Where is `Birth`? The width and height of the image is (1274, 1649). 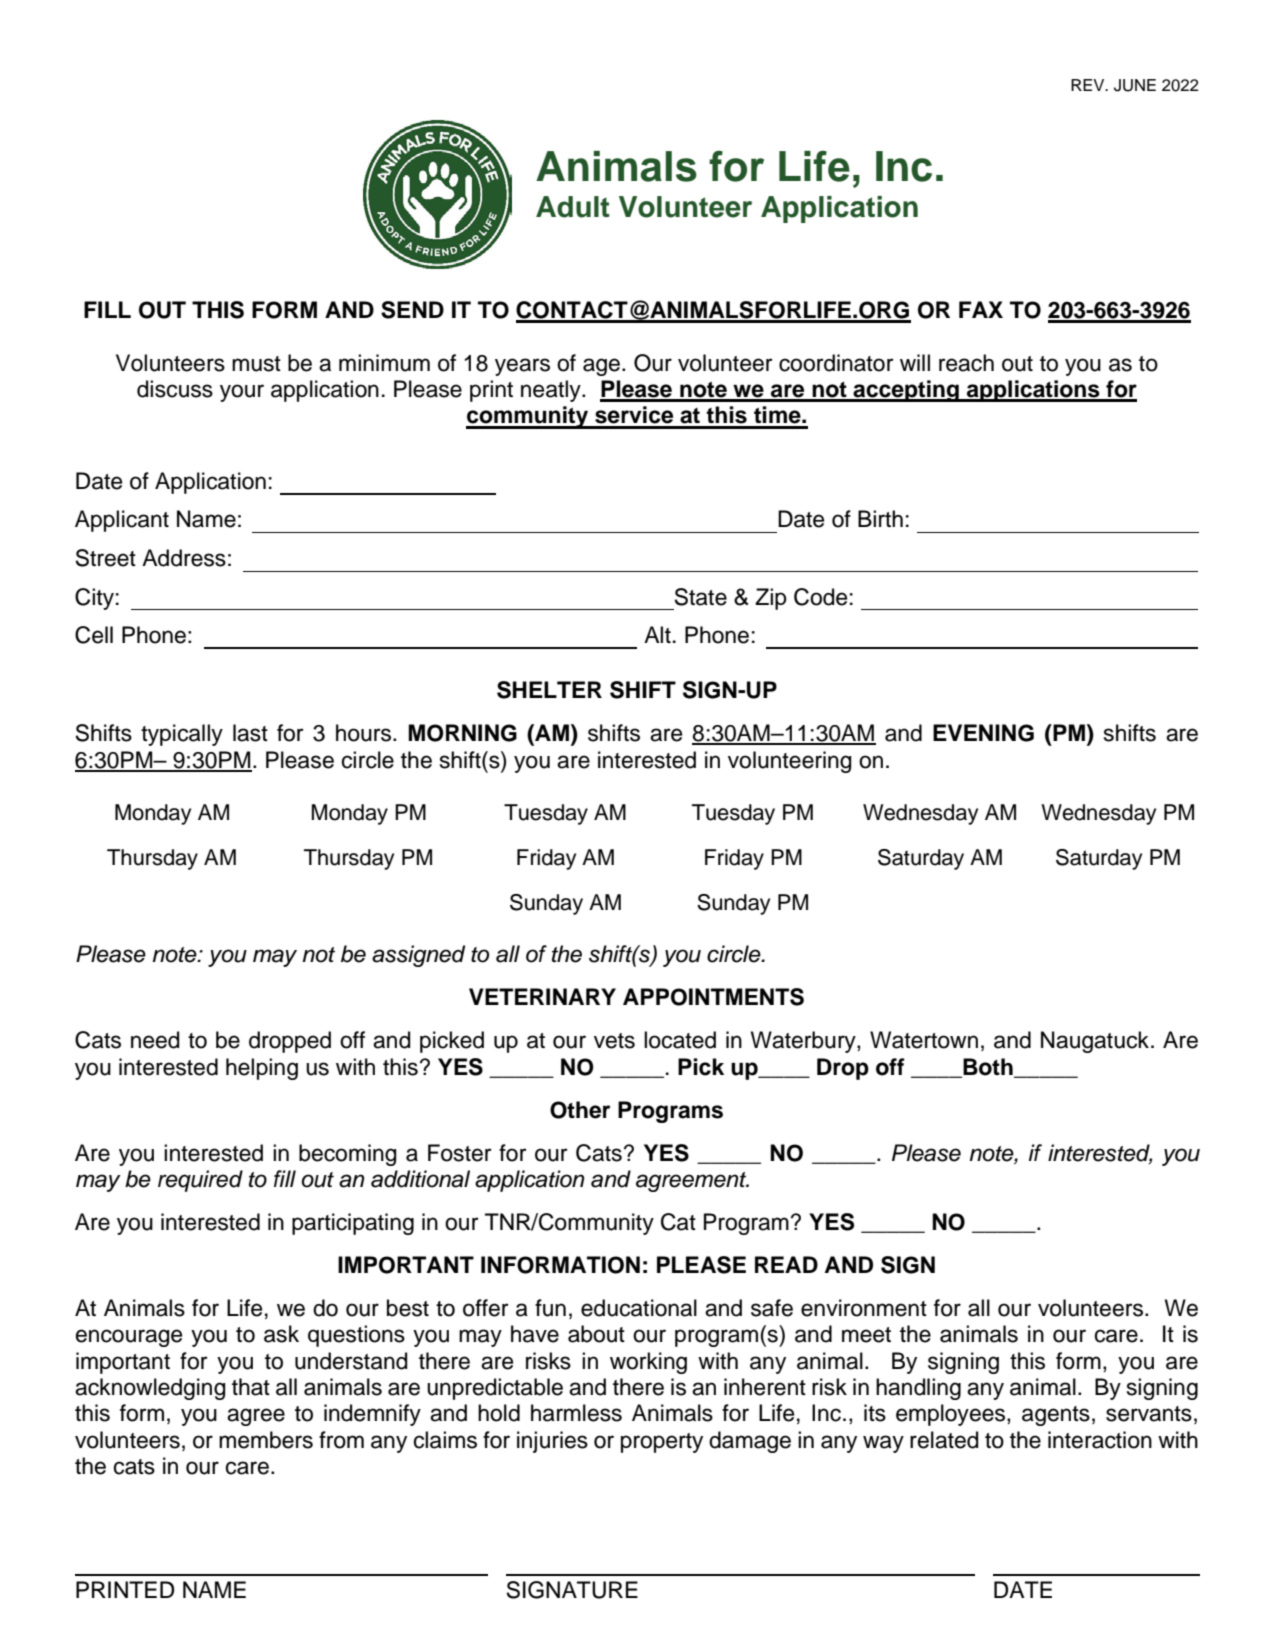 Birth is located at coordinates (880, 518).
